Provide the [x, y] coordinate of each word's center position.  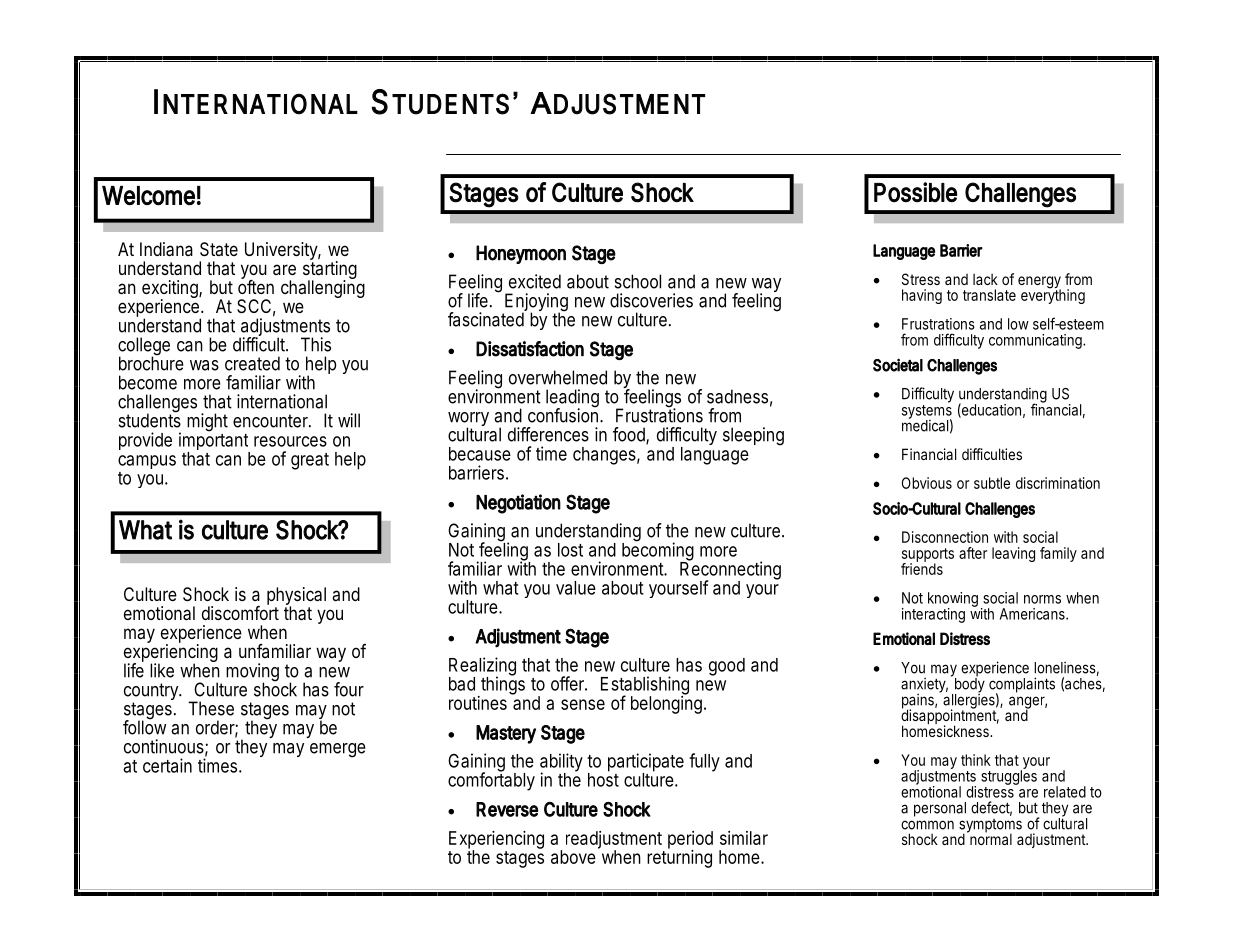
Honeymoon [521, 254]
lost [570, 550]
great [310, 461]
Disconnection [945, 537]
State [219, 249]
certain [167, 765]
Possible [915, 192]
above [573, 857]
